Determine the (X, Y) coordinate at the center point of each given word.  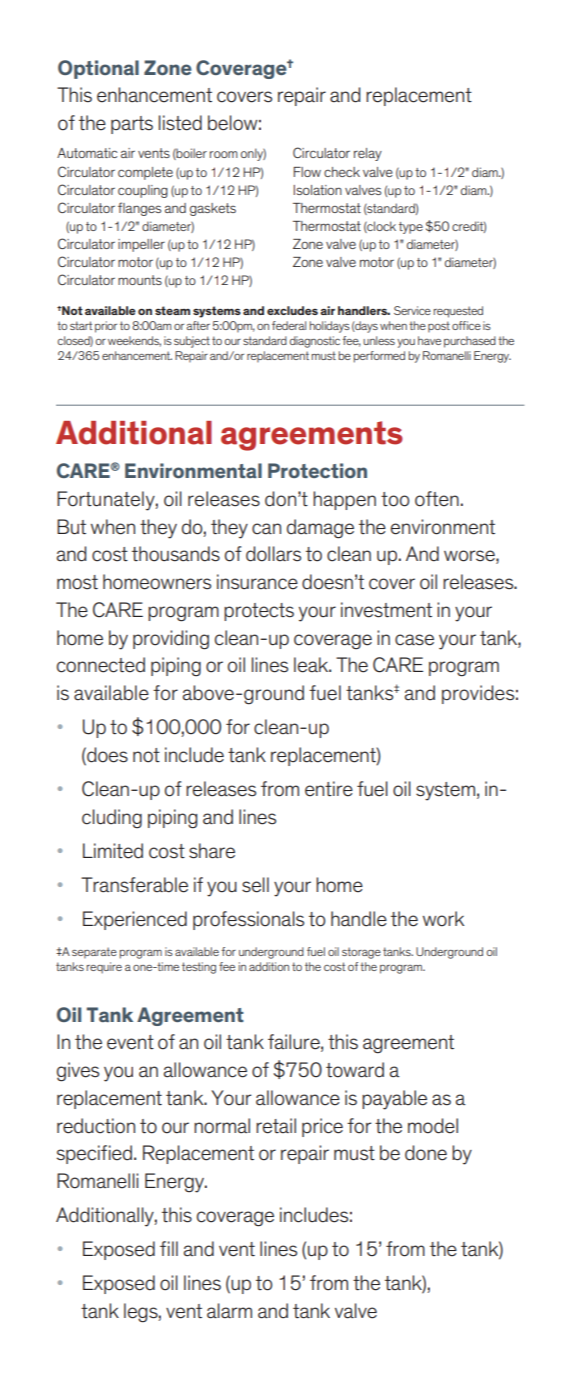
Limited (113, 851)
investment (386, 610)
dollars (273, 554)
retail (276, 1126)
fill (169, 1248)
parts (132, 125)
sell (255, 885)
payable (394, 1100)
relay (368, 154)
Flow (307, 172)
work (443, 919)
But (71, 527)
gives (78, 1072)
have (429, 340)
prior (106, 327)
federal (289, 325)
